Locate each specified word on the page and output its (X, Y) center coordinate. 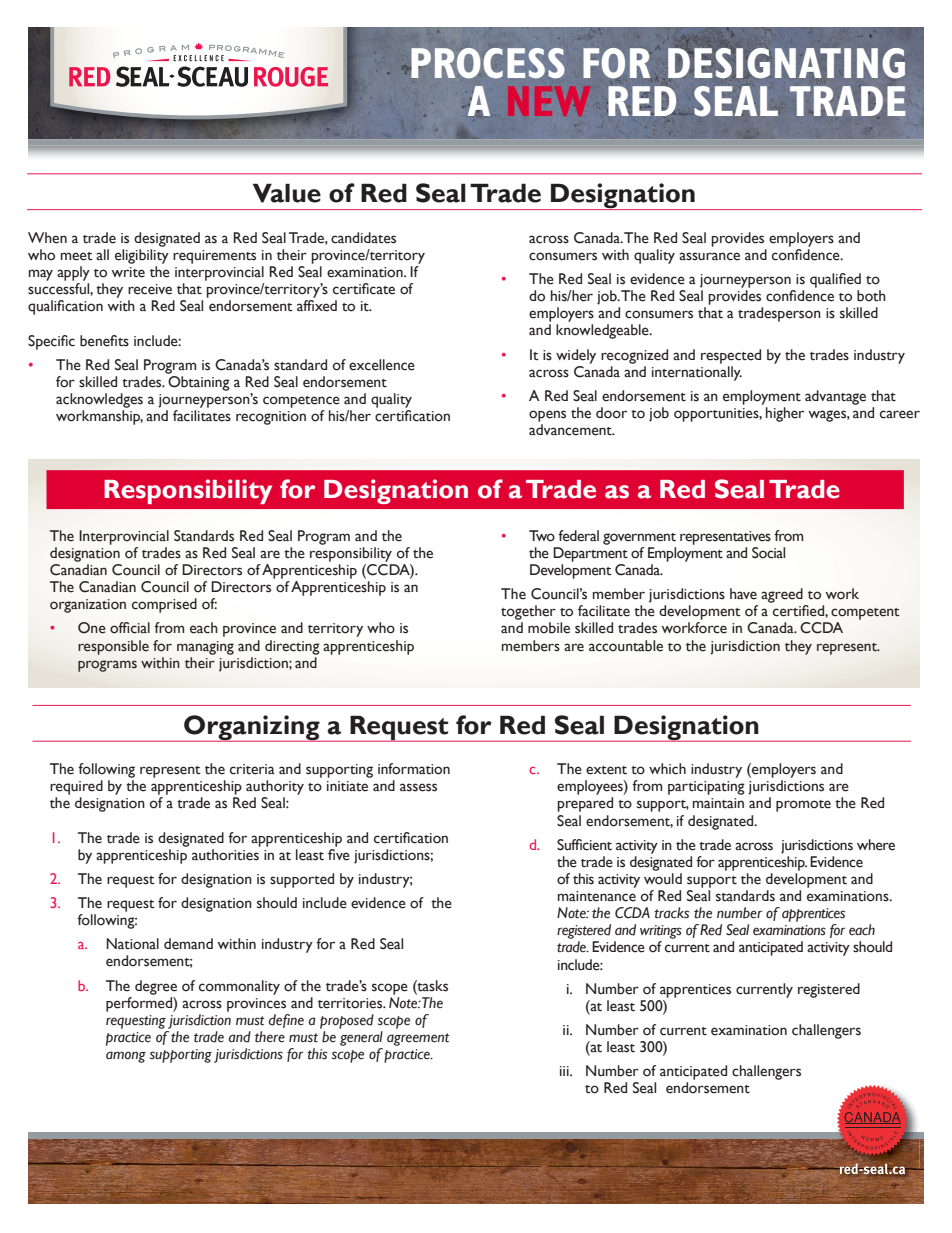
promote (803, 806)
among (126, 1057)
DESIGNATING (786, 61)
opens (547, 416)
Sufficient (584, 845)
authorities (225, 855)
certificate (364, 289)
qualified (835, 280)
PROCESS (487, 63)
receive (150, 289)
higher (785, 414)
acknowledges (99, 400)
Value (287, 193)
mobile (549, 628)
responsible (113, 647)
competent (865, 614)
